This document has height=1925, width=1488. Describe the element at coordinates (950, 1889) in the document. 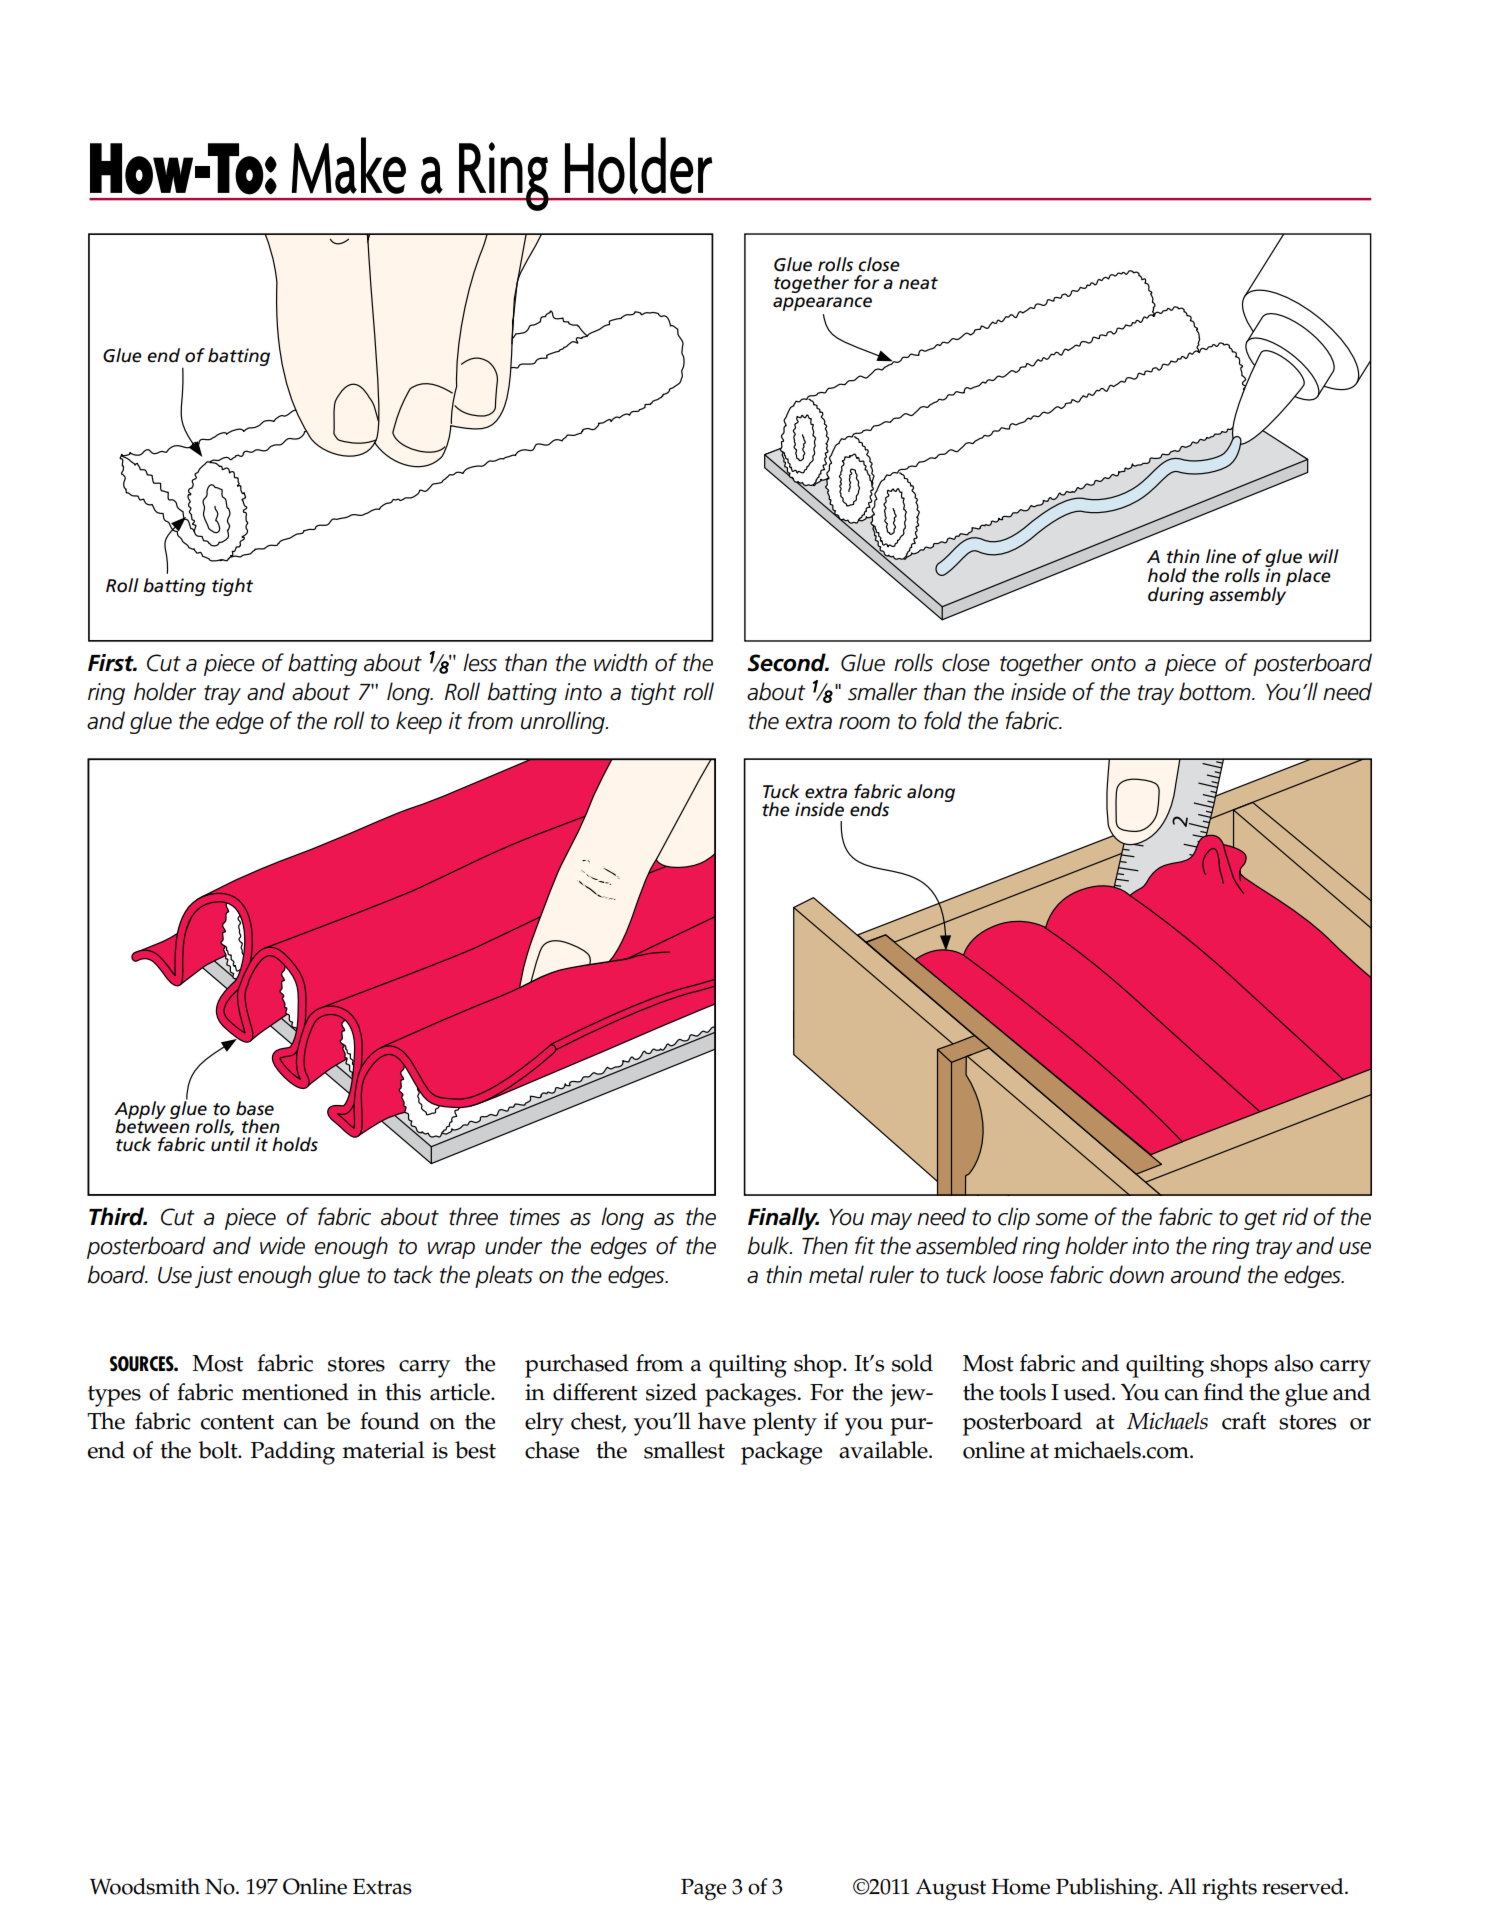

I see `August` at that location.
